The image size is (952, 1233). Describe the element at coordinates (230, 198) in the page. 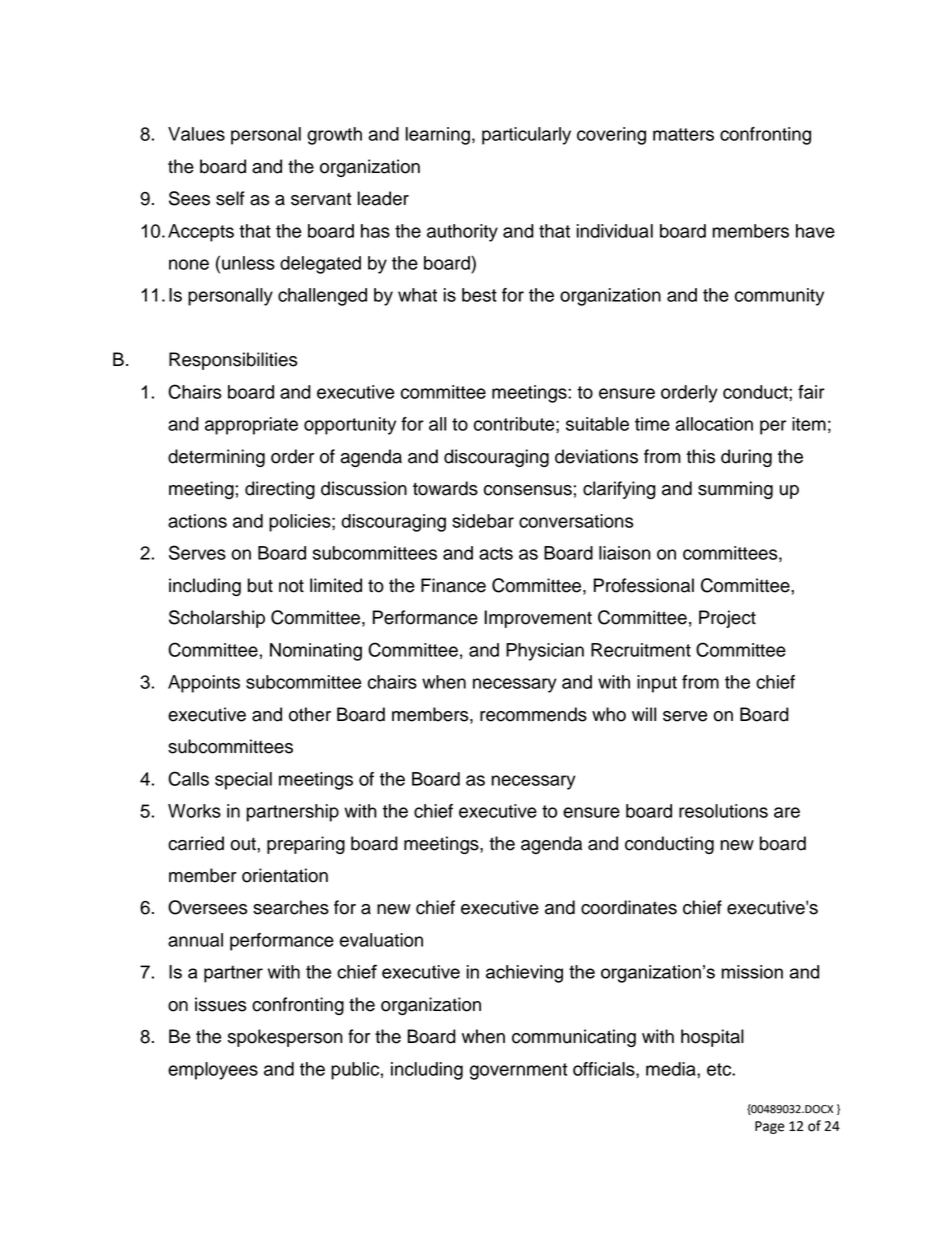

I see `self` at that location.
